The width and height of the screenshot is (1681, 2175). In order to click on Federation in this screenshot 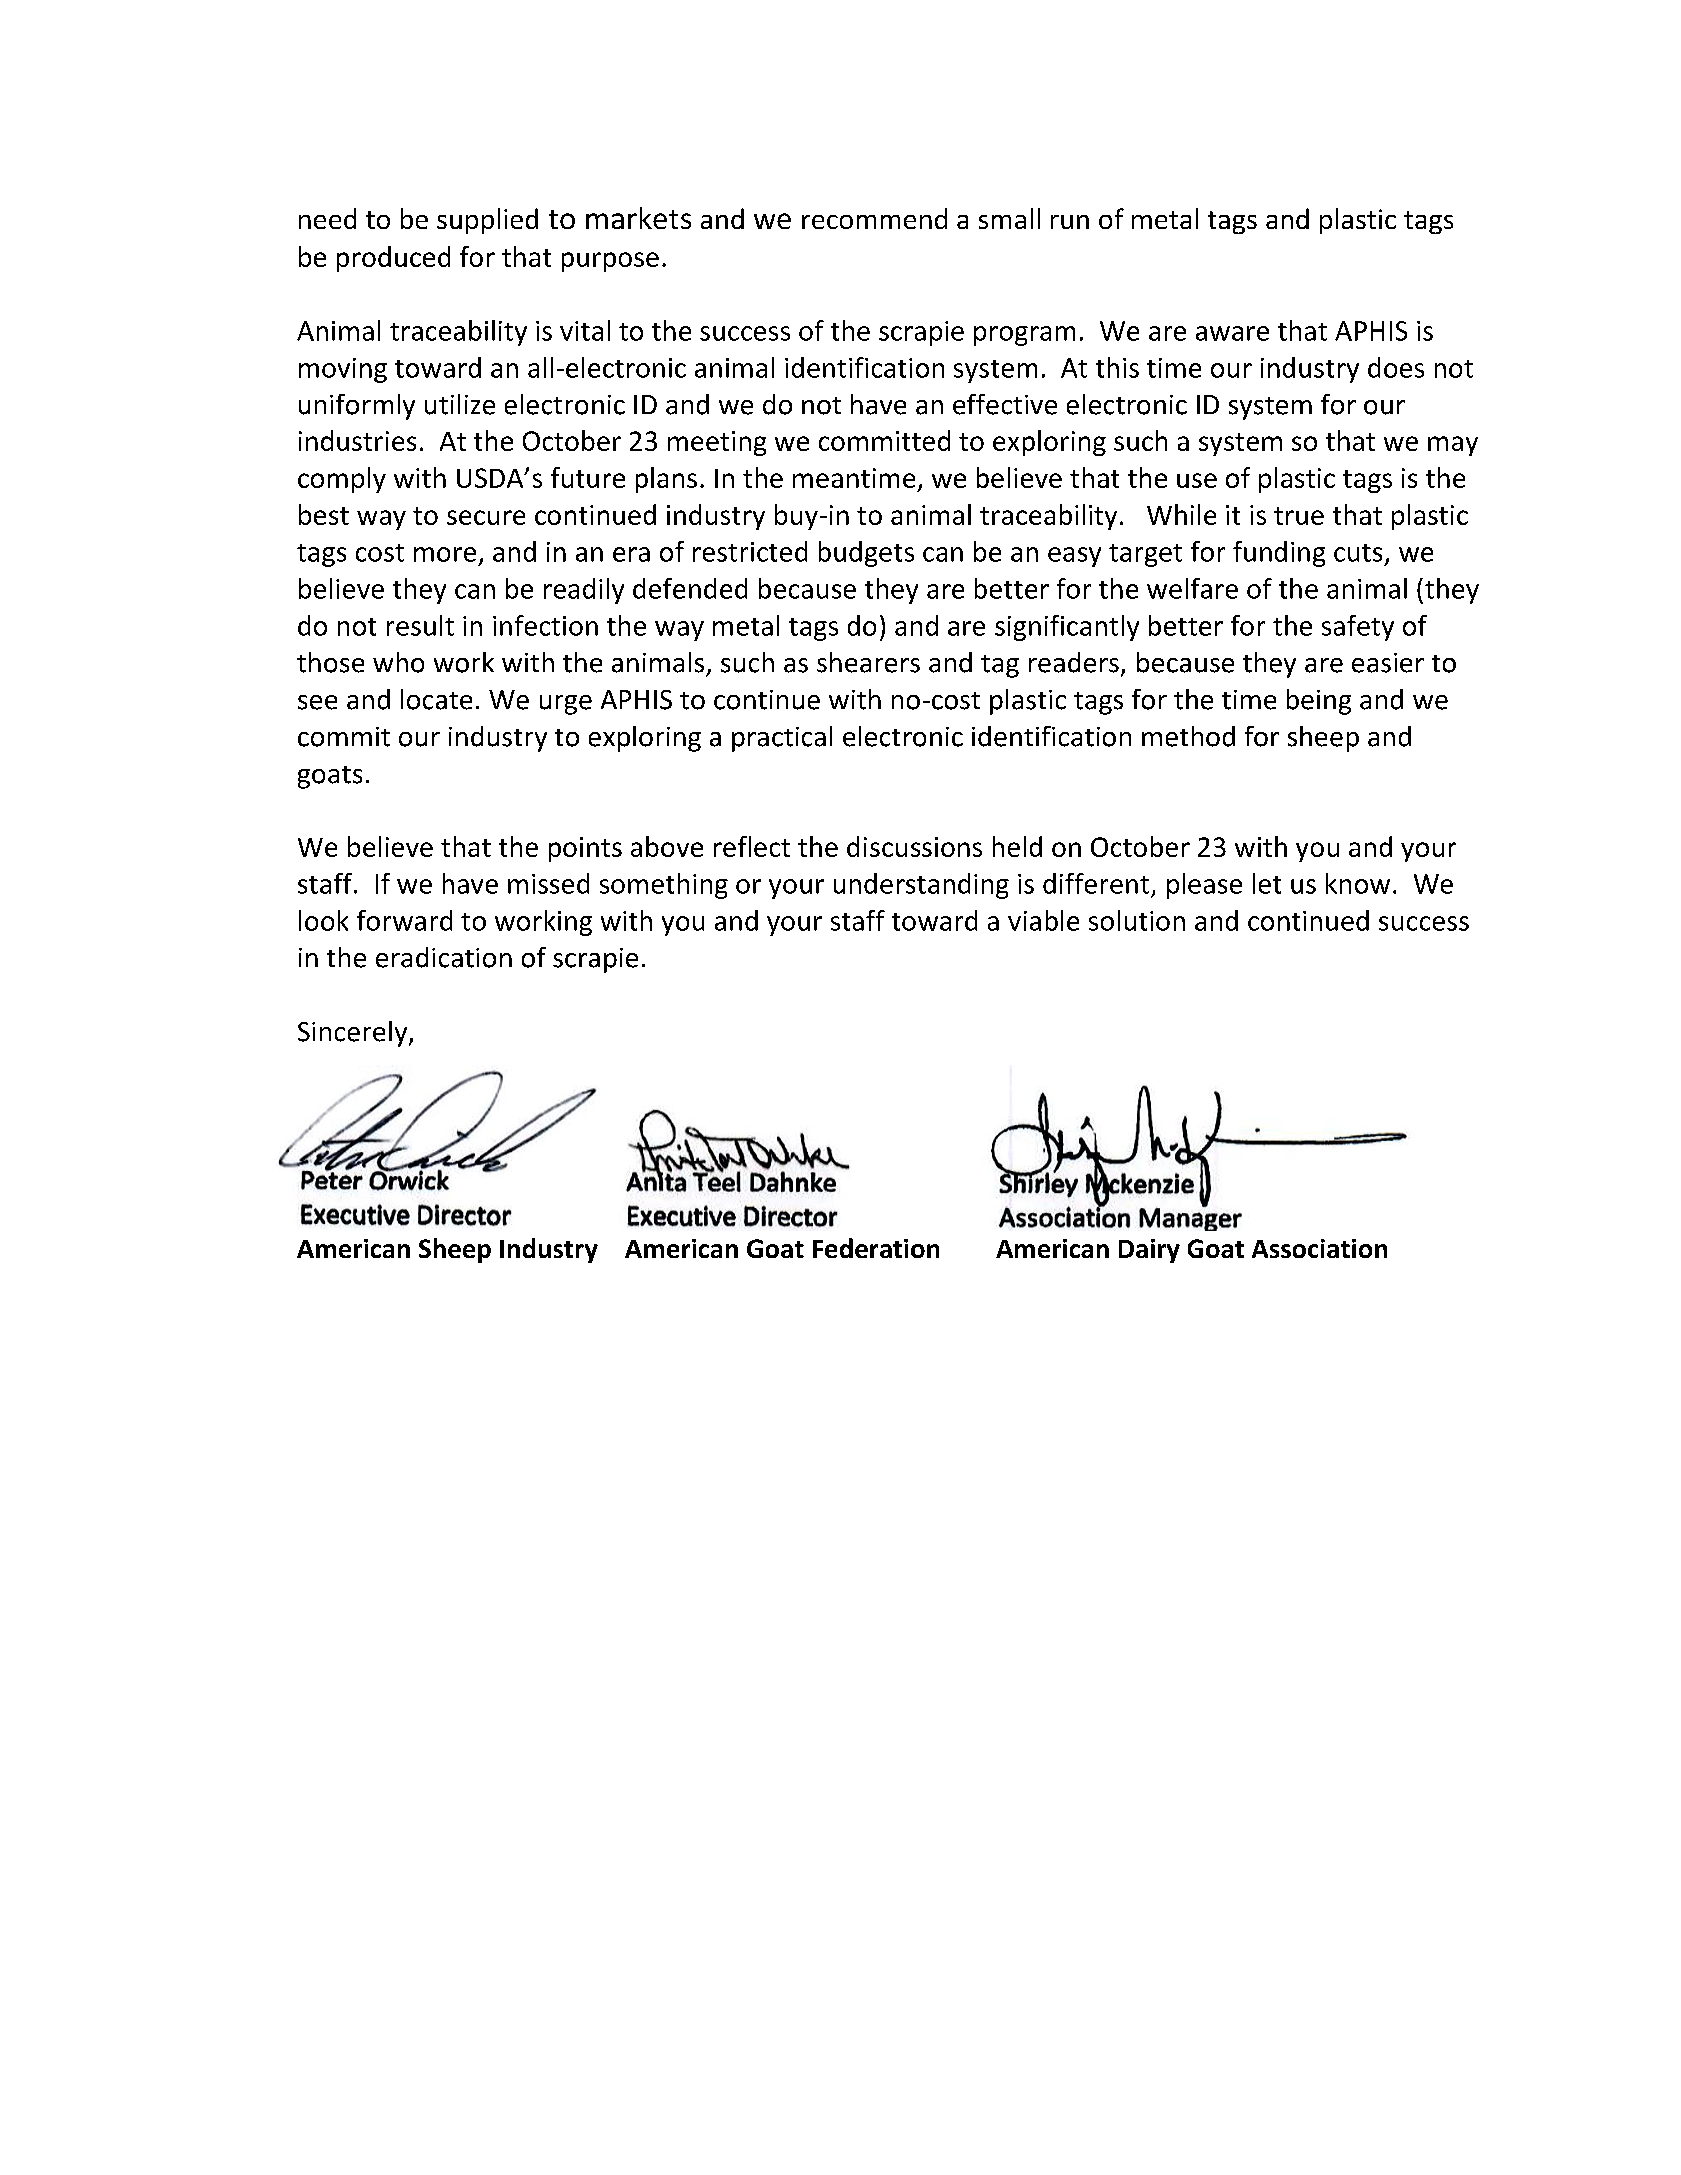, I will do `click(876, 1248)`.
